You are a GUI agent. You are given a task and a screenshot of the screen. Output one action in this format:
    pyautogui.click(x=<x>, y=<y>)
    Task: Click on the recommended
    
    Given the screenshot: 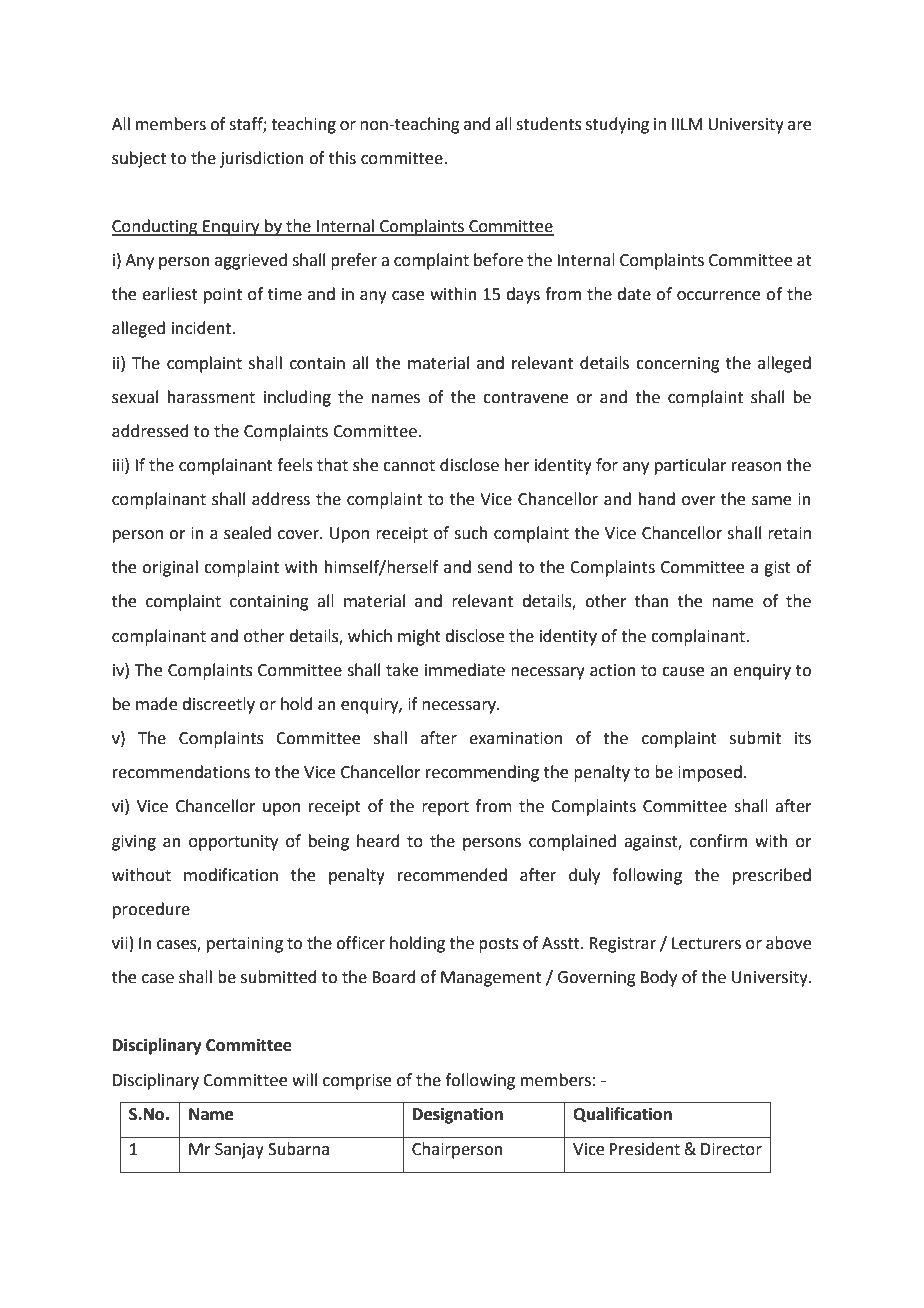 What is the action you would take?
    pyautogui.click(x=452, y=875)
